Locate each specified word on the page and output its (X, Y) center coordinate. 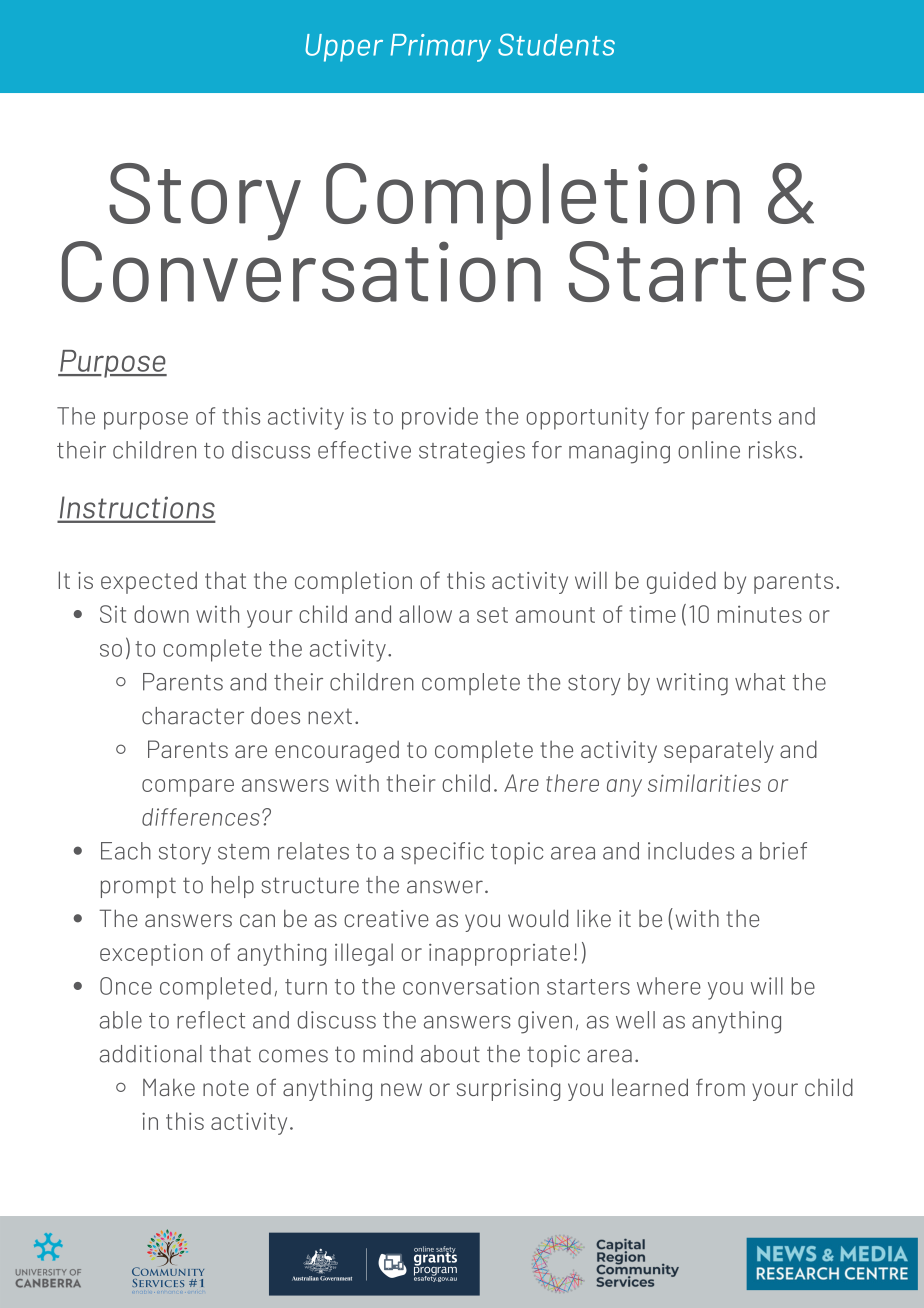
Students (556, 44)
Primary (440, 48)
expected (149, 582)
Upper (344, 48)
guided (681, 582)
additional (151, 1054)
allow (425, 614)
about (450, 1054)
